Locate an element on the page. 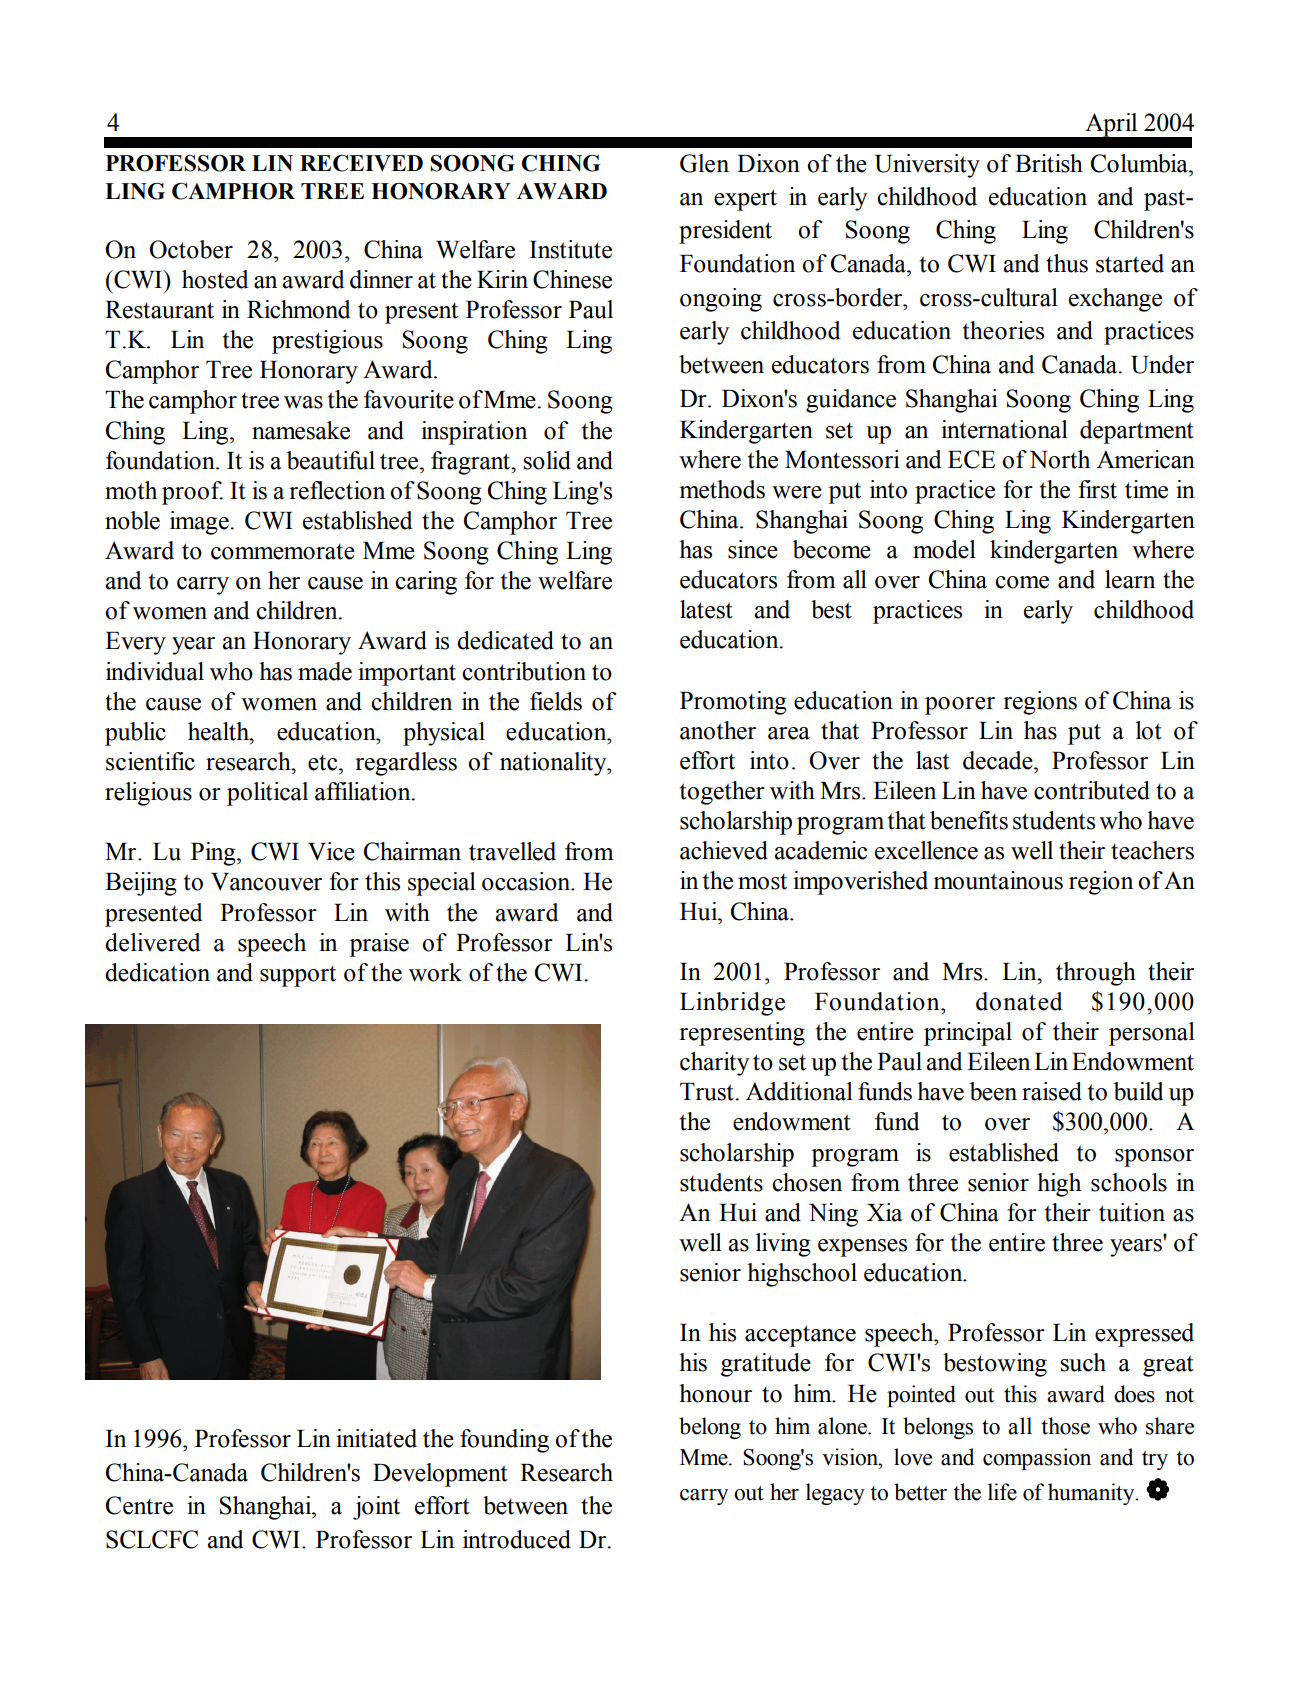  Centre is located at coordinates (139, 1505).
